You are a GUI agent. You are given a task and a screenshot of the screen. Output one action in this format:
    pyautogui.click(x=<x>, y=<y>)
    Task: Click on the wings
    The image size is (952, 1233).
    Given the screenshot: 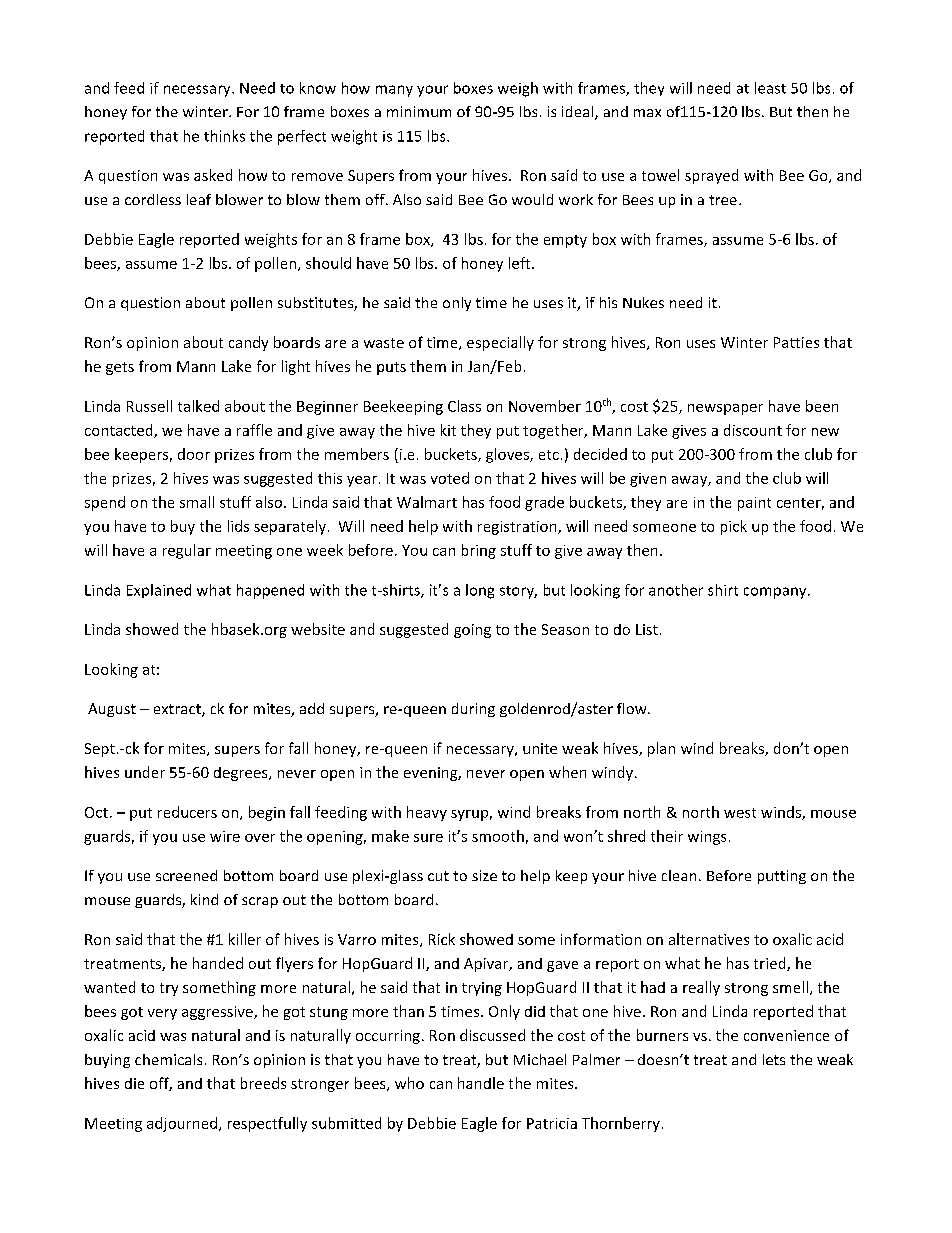 What is the action you would take?
    pyautogui.click(x=707, y=838)
